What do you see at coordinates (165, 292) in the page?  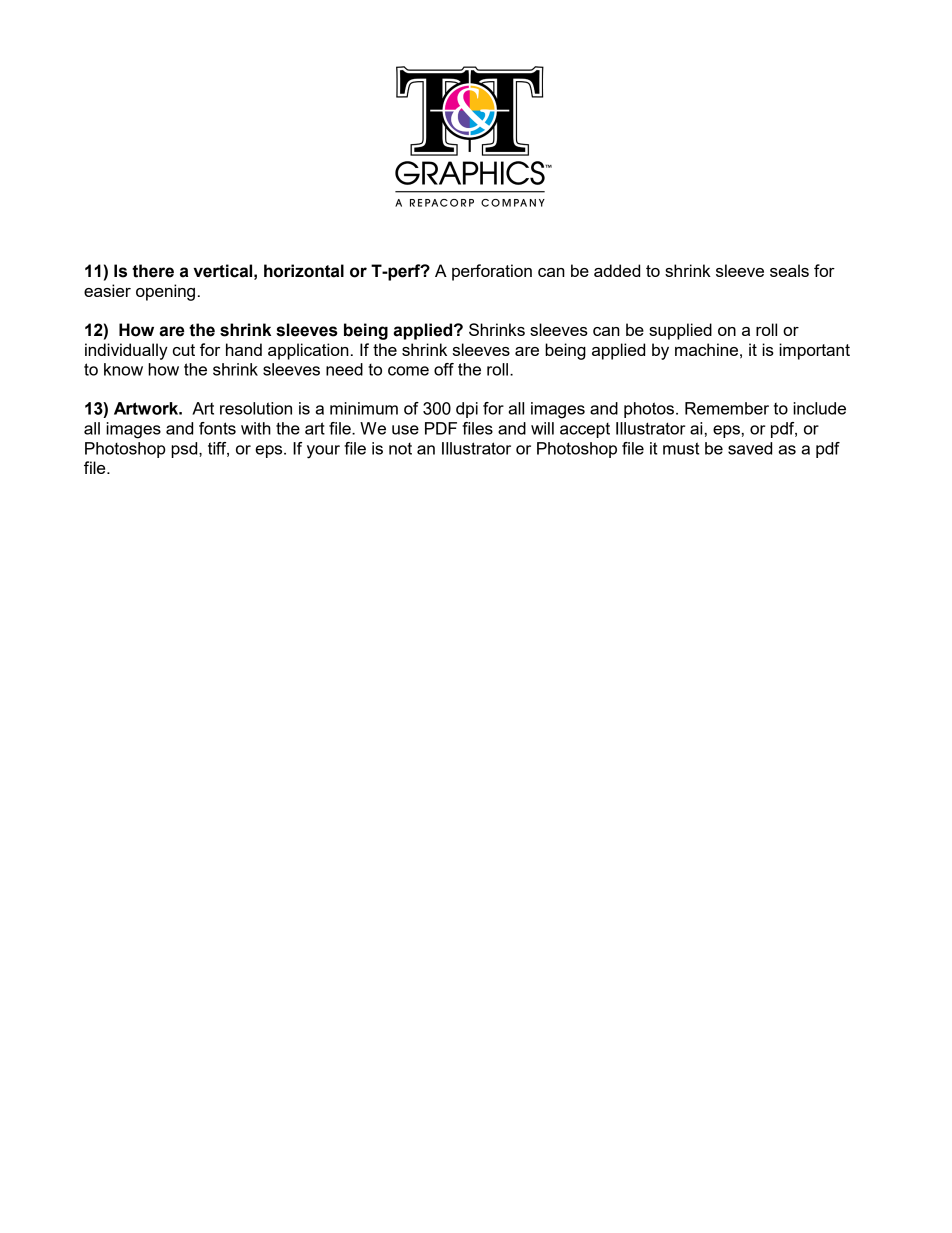 I see `opening` at bounding box center [165, 292].
